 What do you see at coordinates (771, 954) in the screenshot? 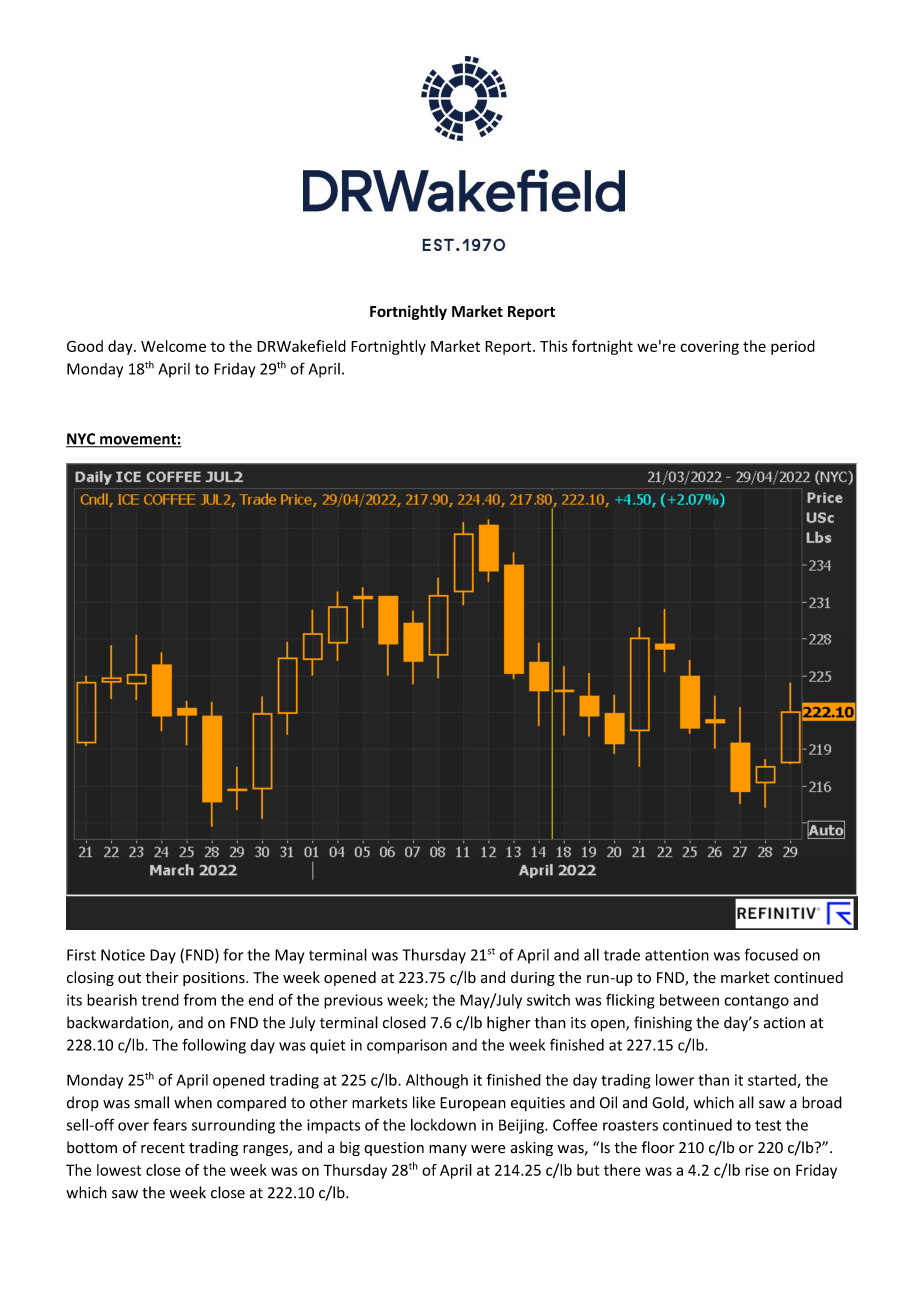
I see `focused` at bounding box center [771, 954].
